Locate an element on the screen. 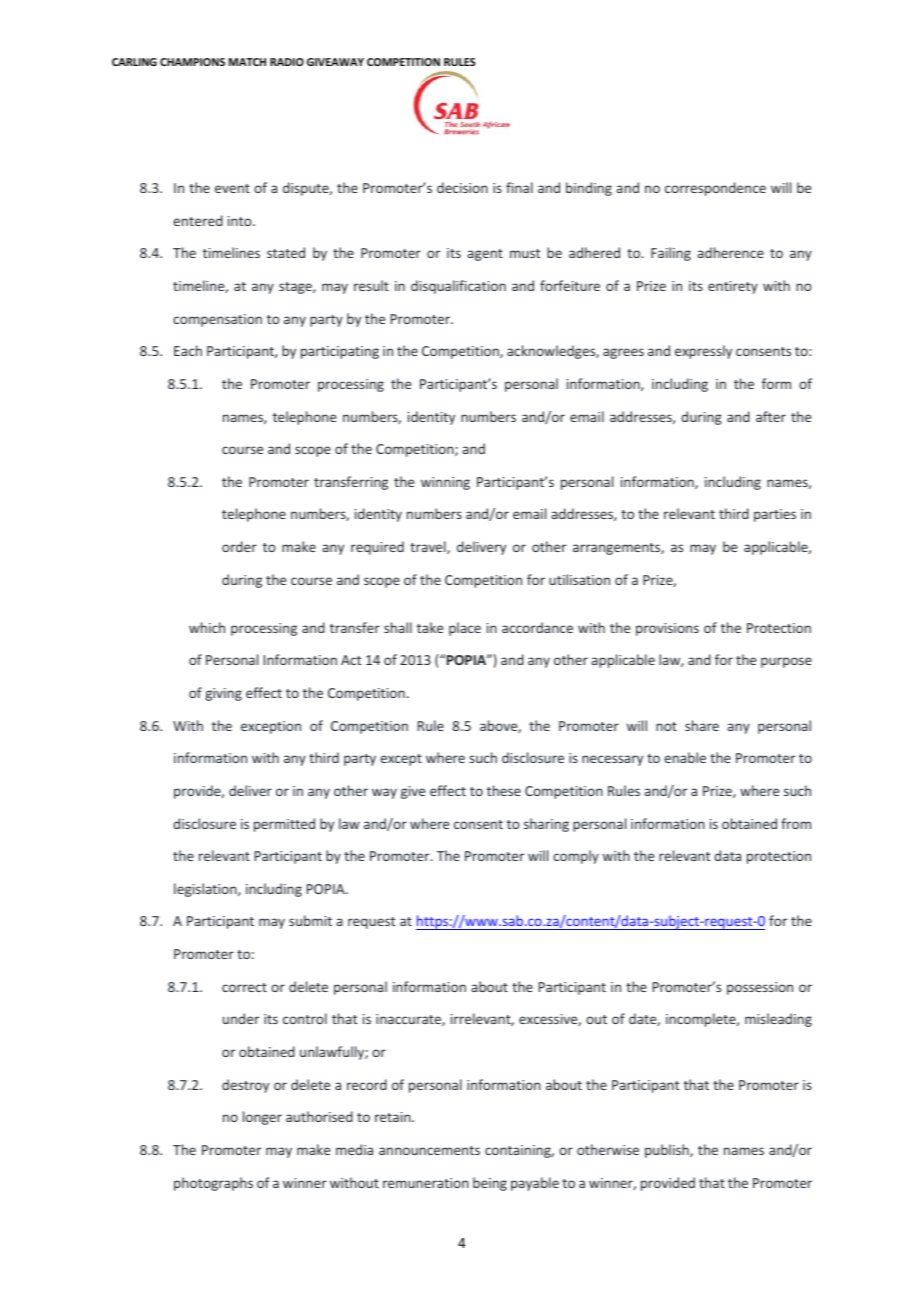 This screenshot has height=1308, width=924. parties is located at coordinates (775, 515).
